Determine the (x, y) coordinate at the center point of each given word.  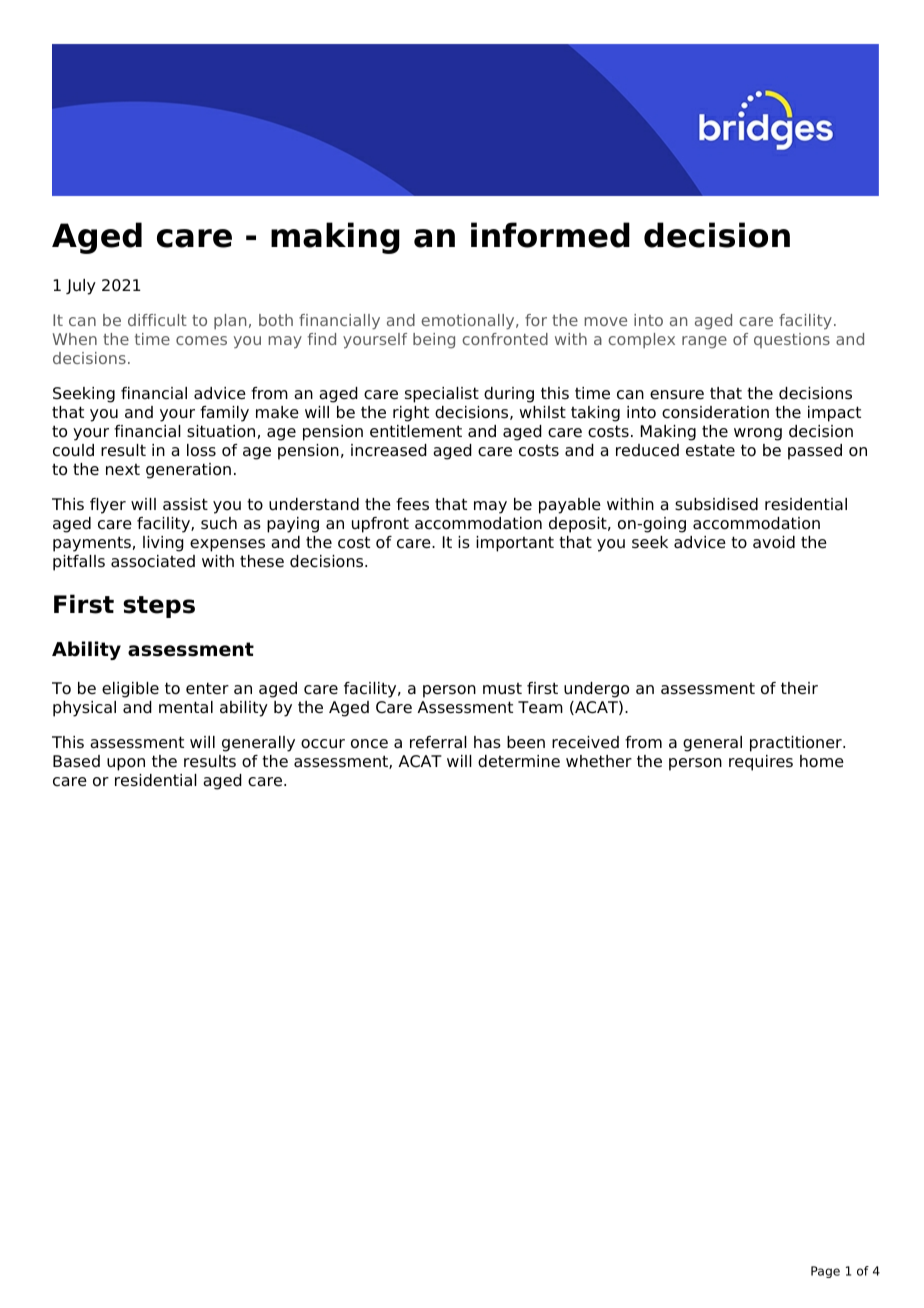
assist (185, 504)
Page (825, 1272)
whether (599, 761)
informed (550, 235)
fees (412, 504)
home (822, 761)
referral (438, 742)
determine (519, 761)
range (704, 342)
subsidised (716, 504)
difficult (157, 320)
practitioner (797, 744)
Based (76, 761)
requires (761, 763)
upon (126, 764)
